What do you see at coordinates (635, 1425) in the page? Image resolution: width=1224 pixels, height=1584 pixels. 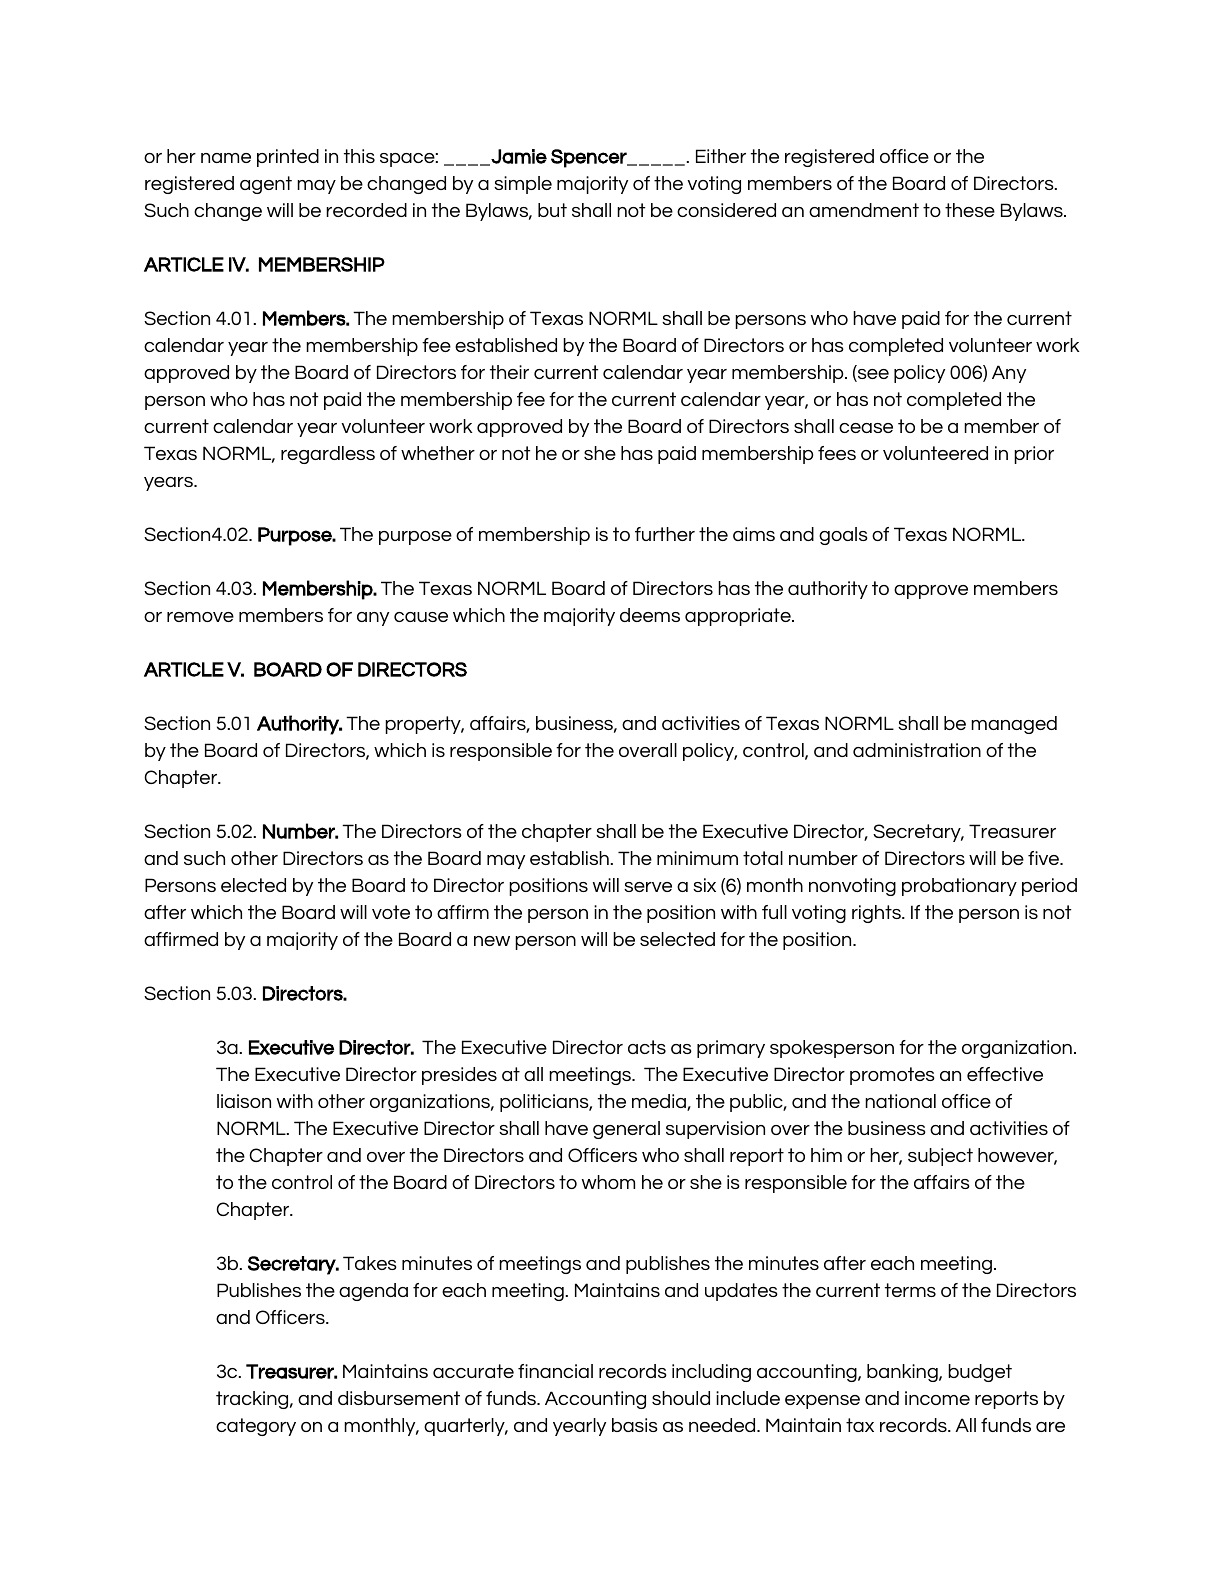 I see `basis` at bounding box center [635, 1425].
